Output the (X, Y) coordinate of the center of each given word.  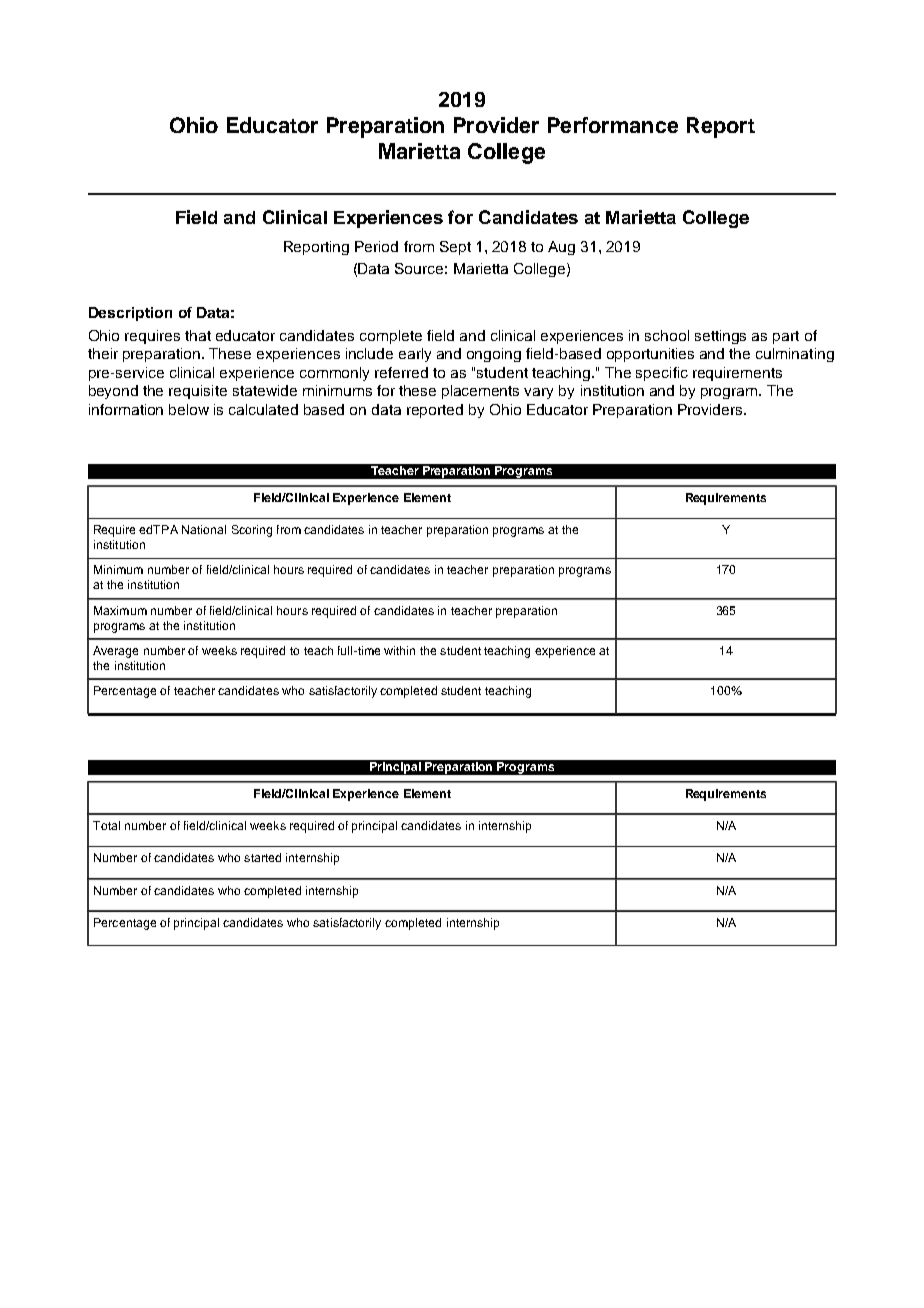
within (399, 650)
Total (106, 825)
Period (376, 246)
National (204, 529)
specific (662, 374)
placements (480, 392)
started (262, 857)
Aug (561, 248)
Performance (613, 125)
